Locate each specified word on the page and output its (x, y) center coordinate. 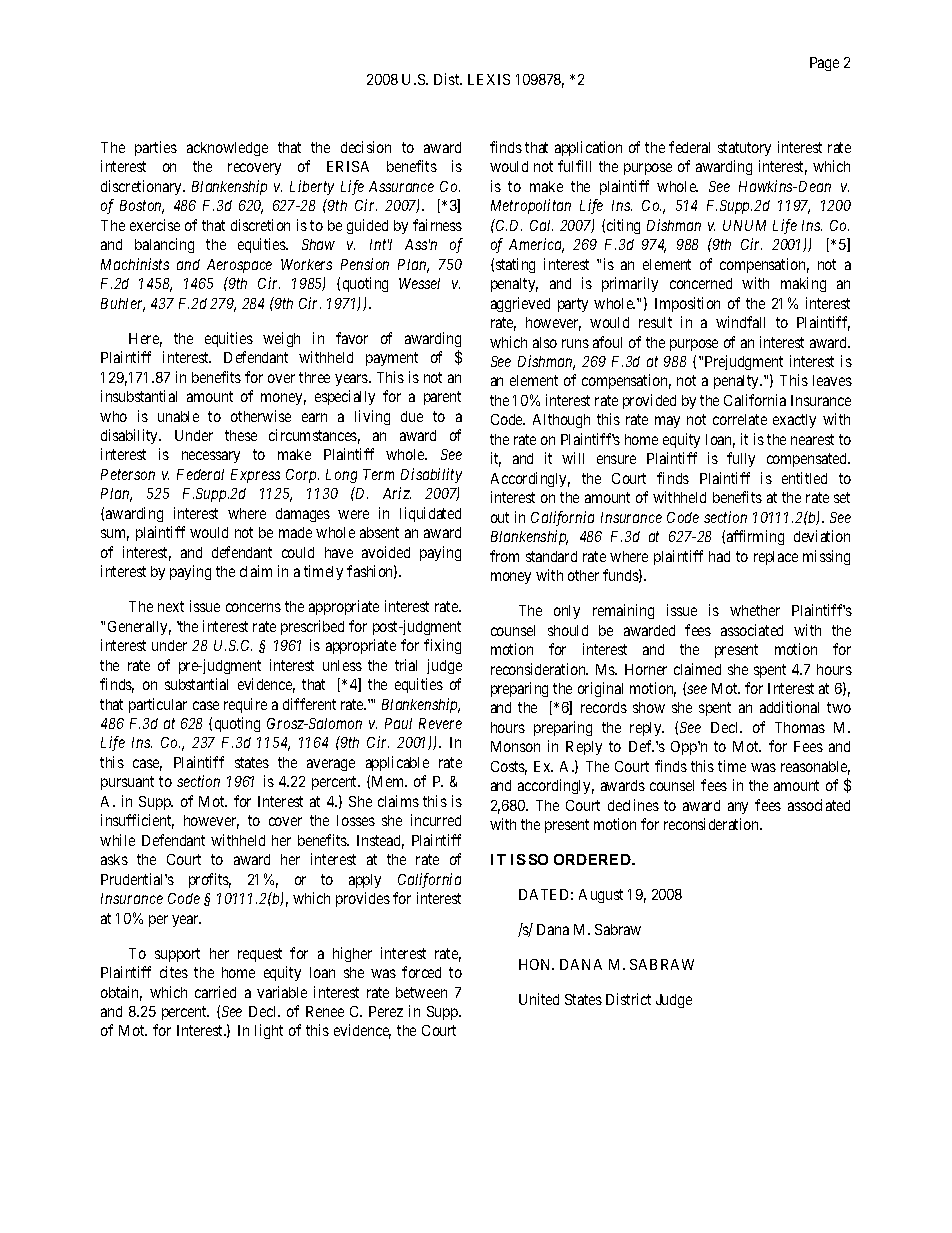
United (539, 999)
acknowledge (227, 149)
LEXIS (489, 79)
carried (215, 992)
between (421, 992)
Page (824, 64)
